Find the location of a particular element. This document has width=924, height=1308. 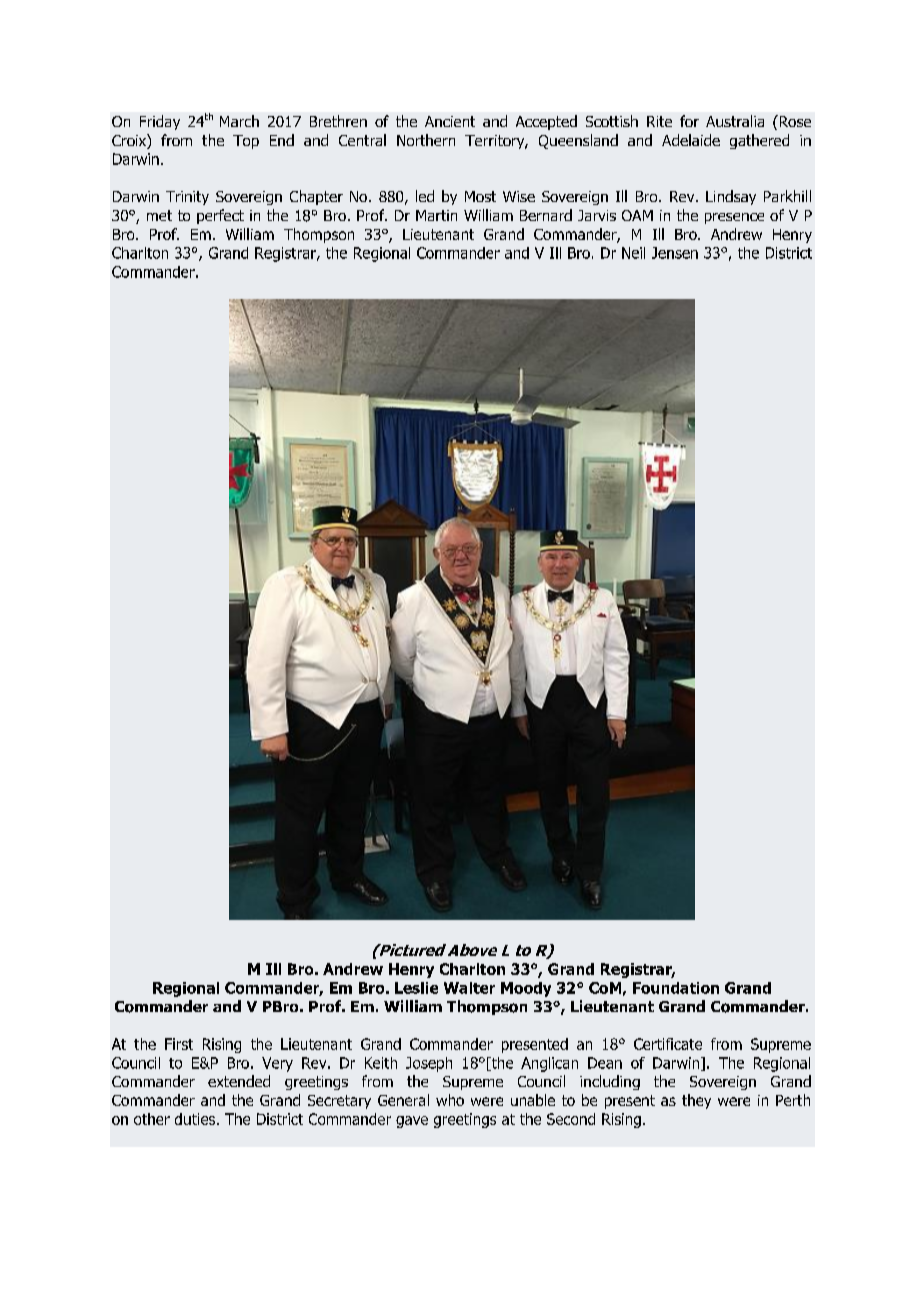

Neil is located at coordinates (633, 253).
